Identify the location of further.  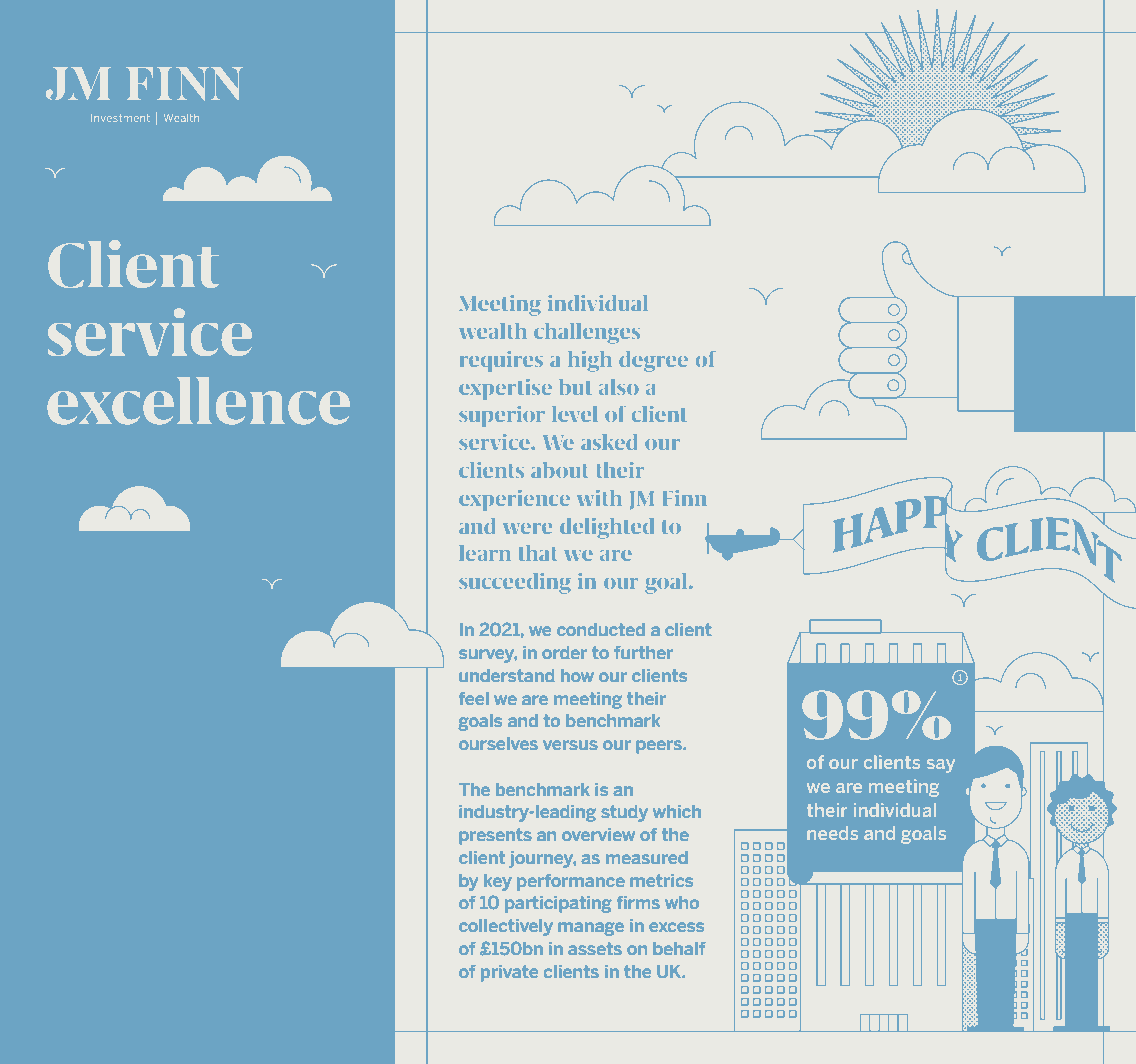
(643, 652).
